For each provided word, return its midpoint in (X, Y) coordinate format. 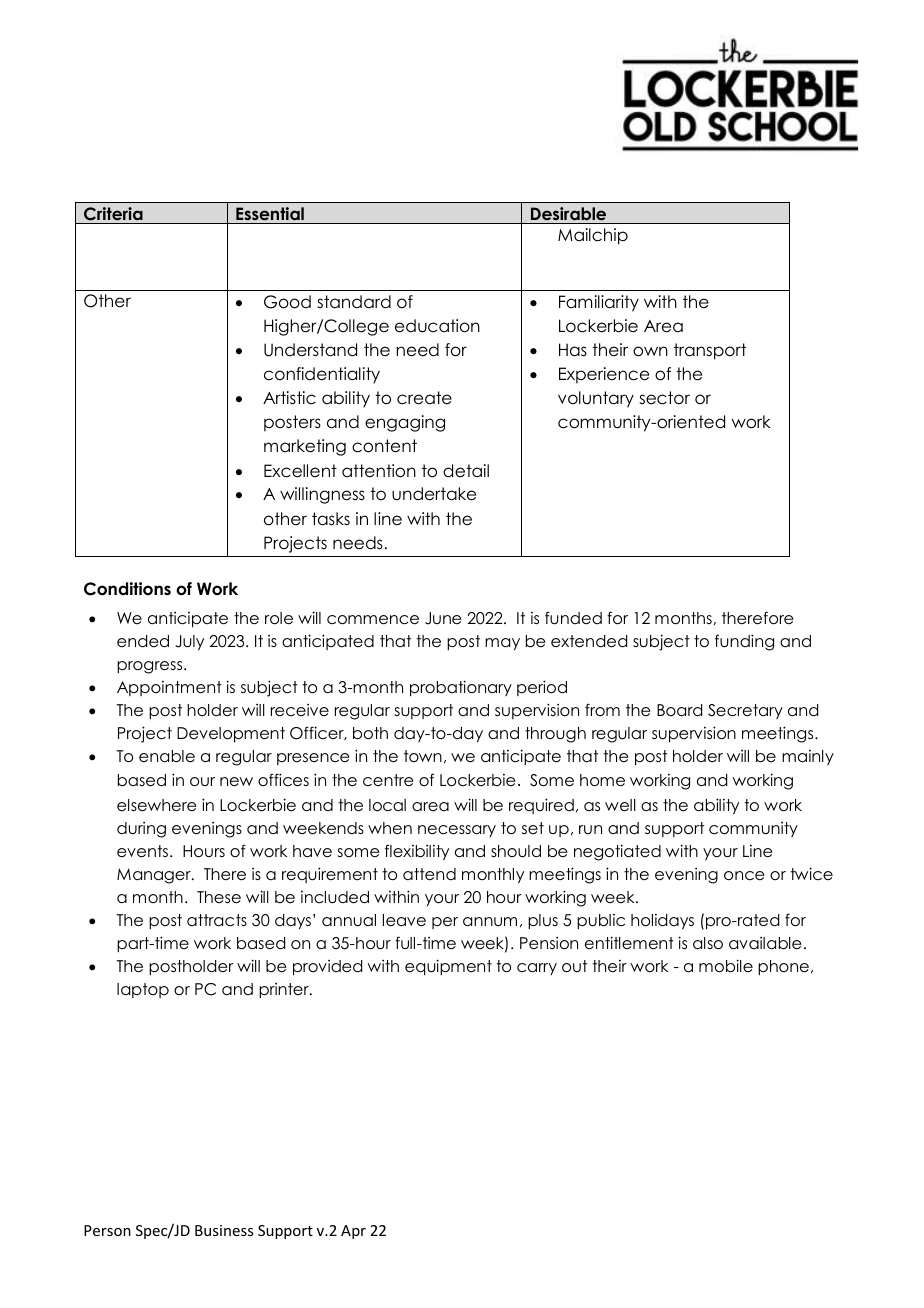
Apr (353, 1232)
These (219, 897)
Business (224, 1230)
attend (429, 874)
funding (744, 642)
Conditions (127, 589)
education (437, 326)
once (744, 876)
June (443, 618)
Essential (270, 213)
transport (710, 351)
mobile (726, 966)
